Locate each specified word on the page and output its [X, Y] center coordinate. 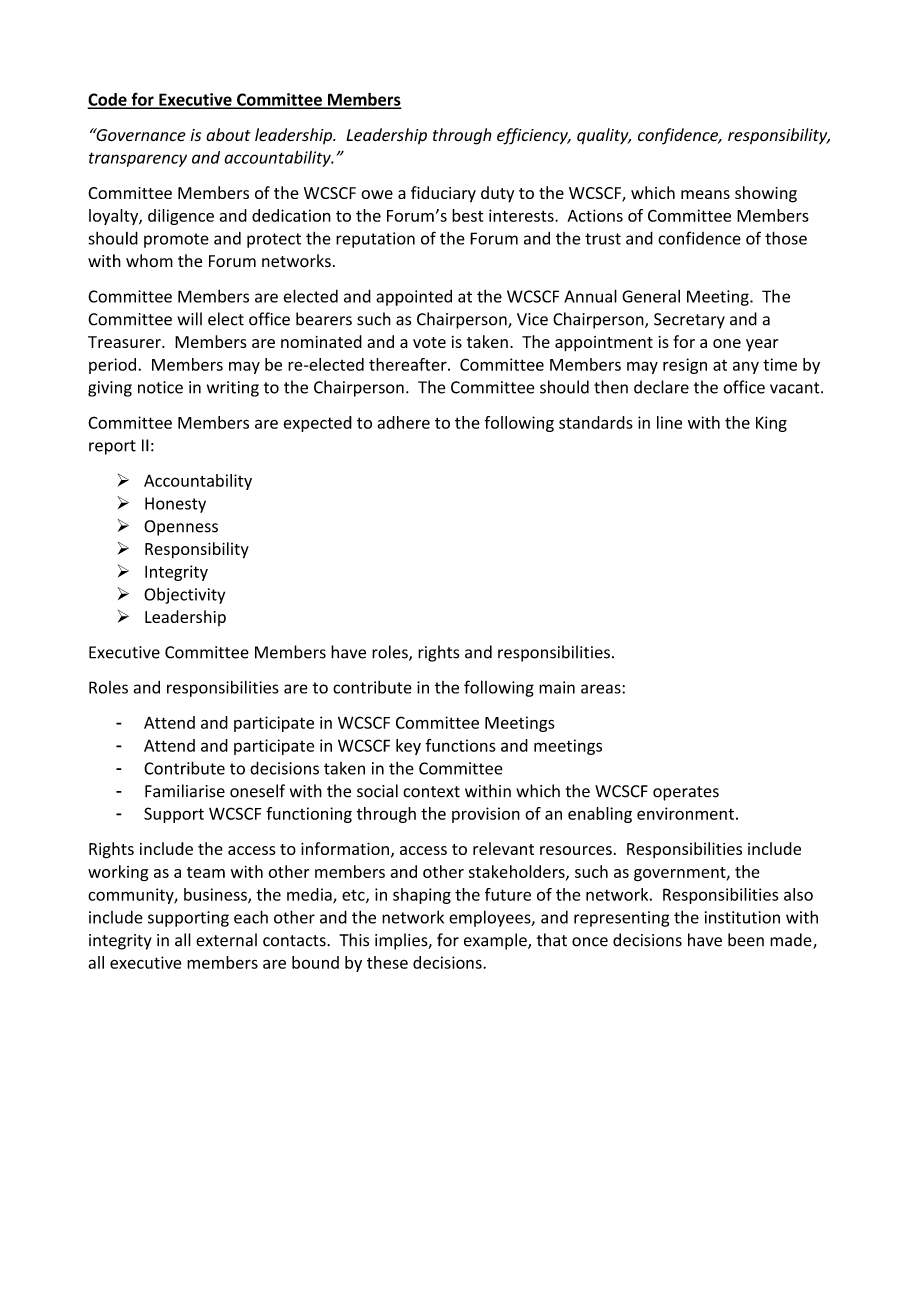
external [226, 940]
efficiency [533, 136]
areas [602, 689]
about [228, 134]
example [496, 941]
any [746, 367]
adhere [403, 422]
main [557, 687]
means [705, 194]
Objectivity [184, 595]
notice [160, 387]
